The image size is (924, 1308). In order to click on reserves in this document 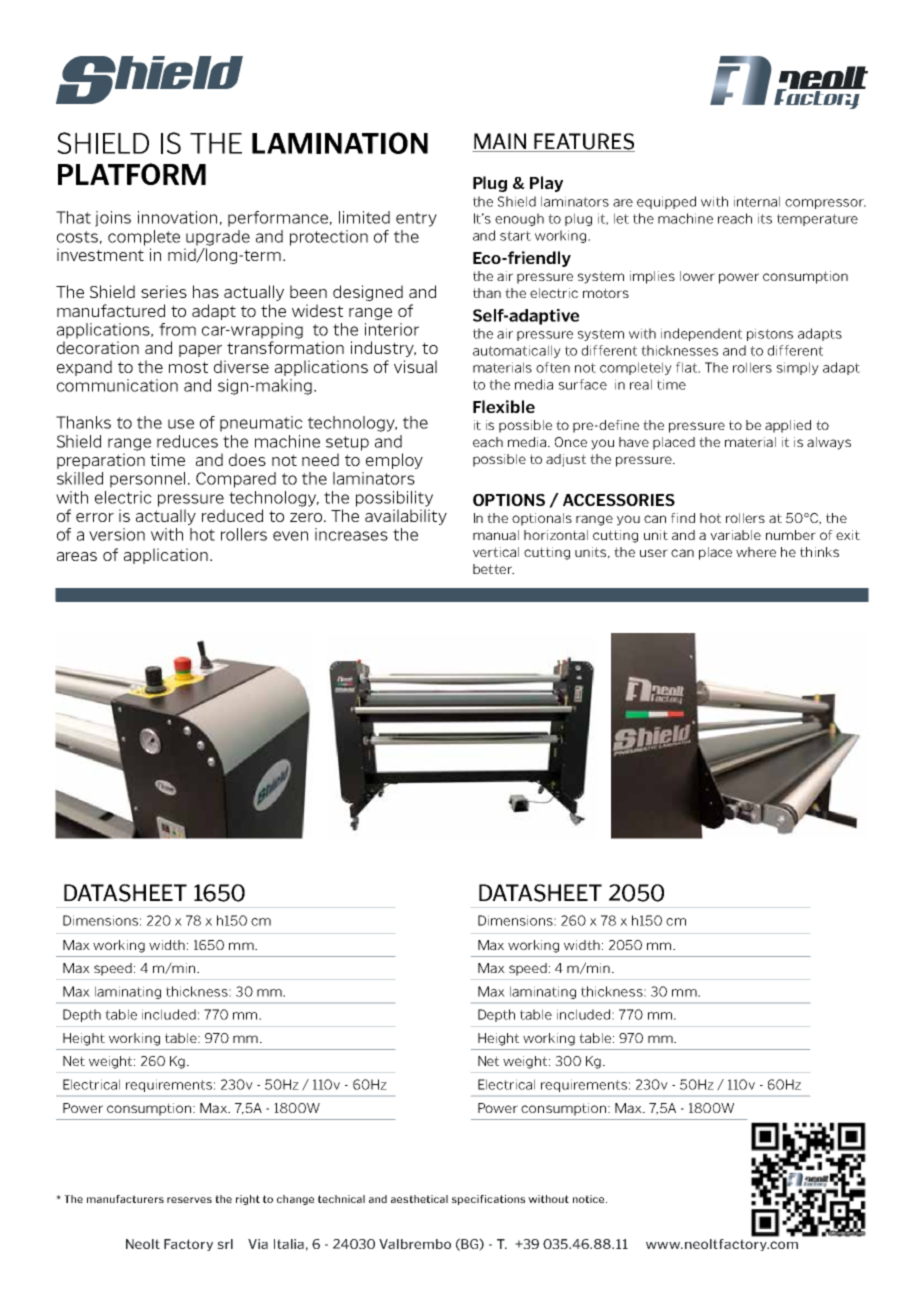, I will do `click(189, 1200)`.
